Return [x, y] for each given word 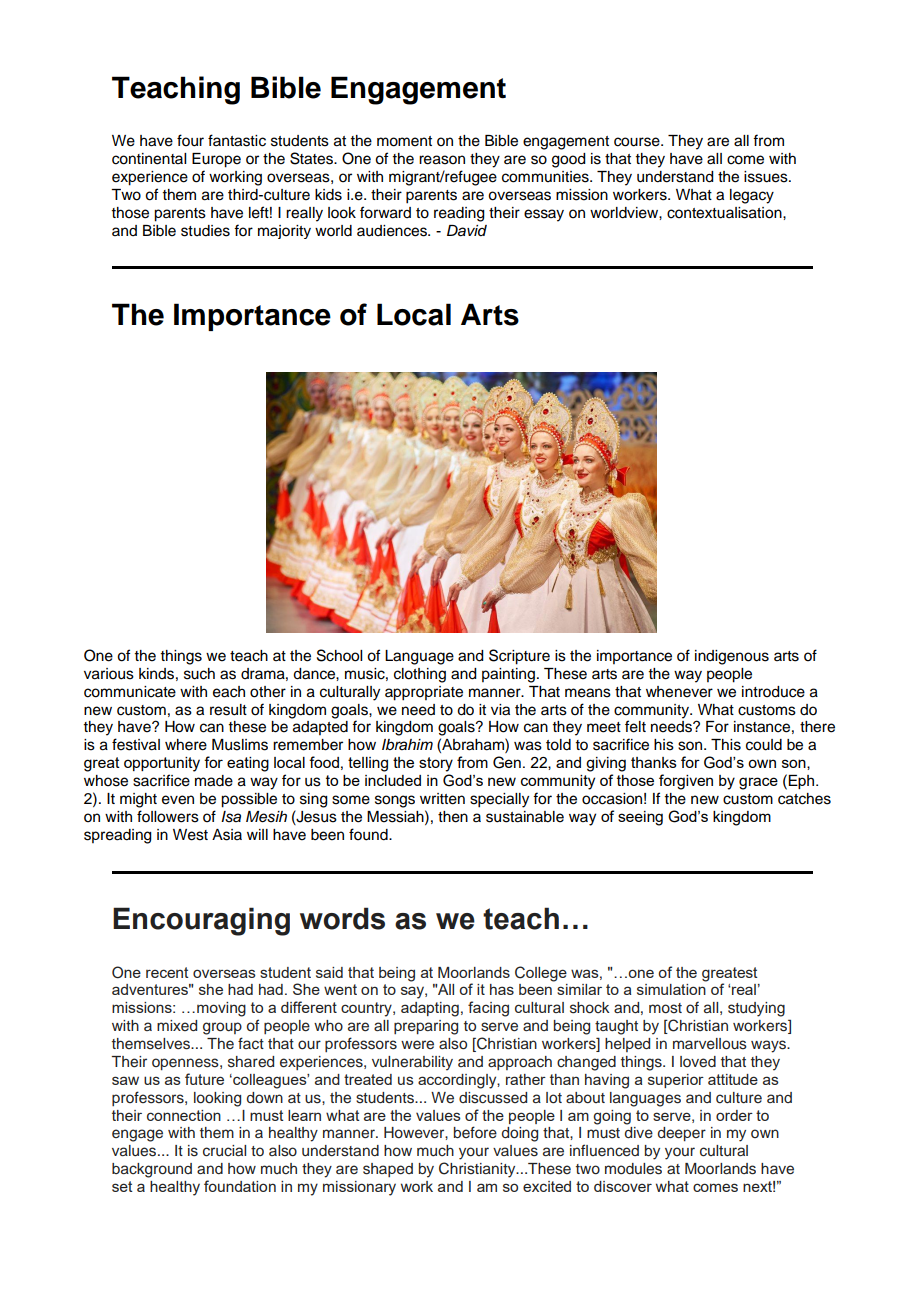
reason [442, 160]
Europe [216, 160]
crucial [224, 1151]
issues [767, 177]
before [475, 1132]
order [734, 1115]
